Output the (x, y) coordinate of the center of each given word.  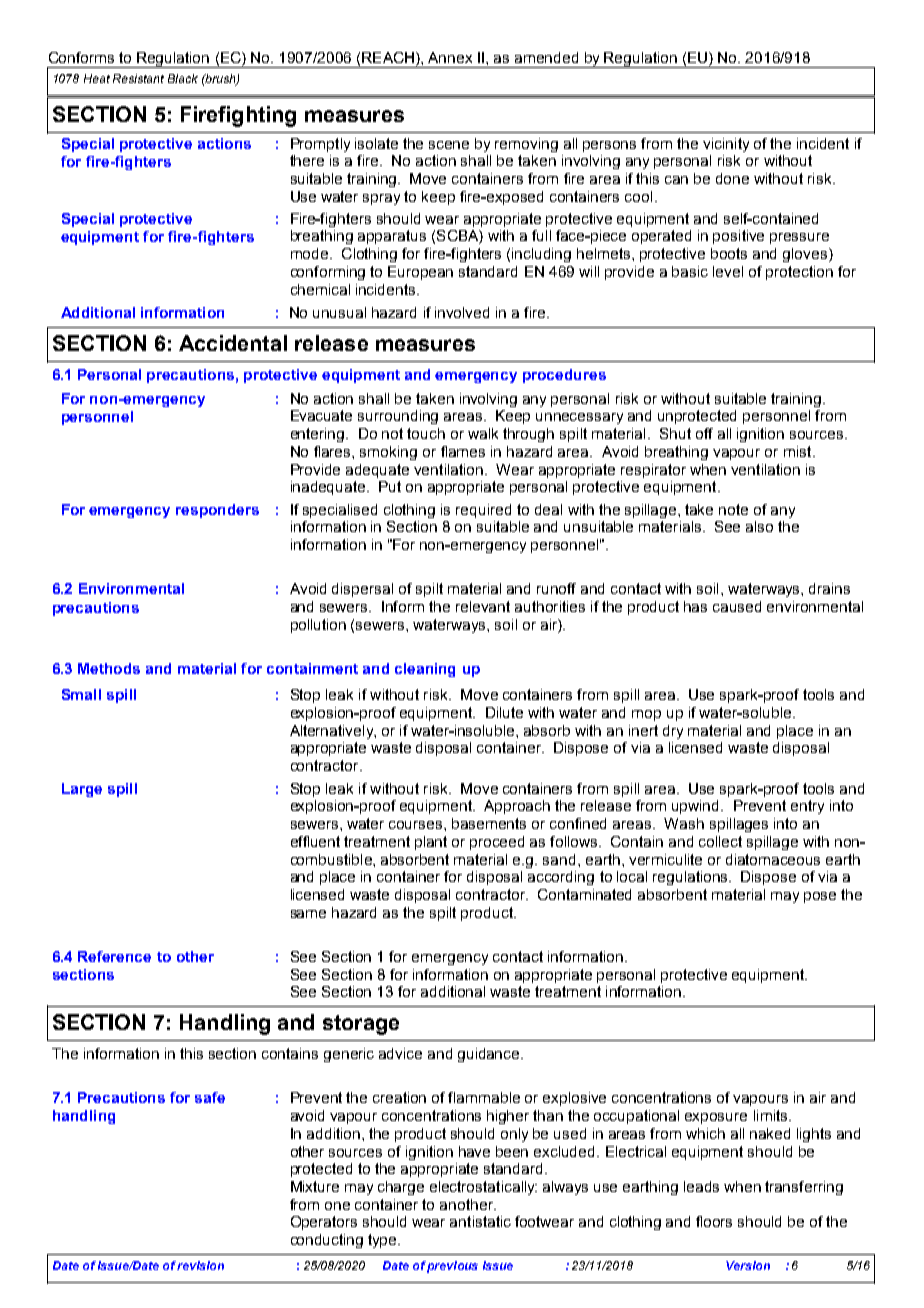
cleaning (425, 670)
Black (183, 78)
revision (200, 1265)
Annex (450, 57)
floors (714, 1221)
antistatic (480, 1221)
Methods (109, 668)
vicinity (726, 145)
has (695, 606)
